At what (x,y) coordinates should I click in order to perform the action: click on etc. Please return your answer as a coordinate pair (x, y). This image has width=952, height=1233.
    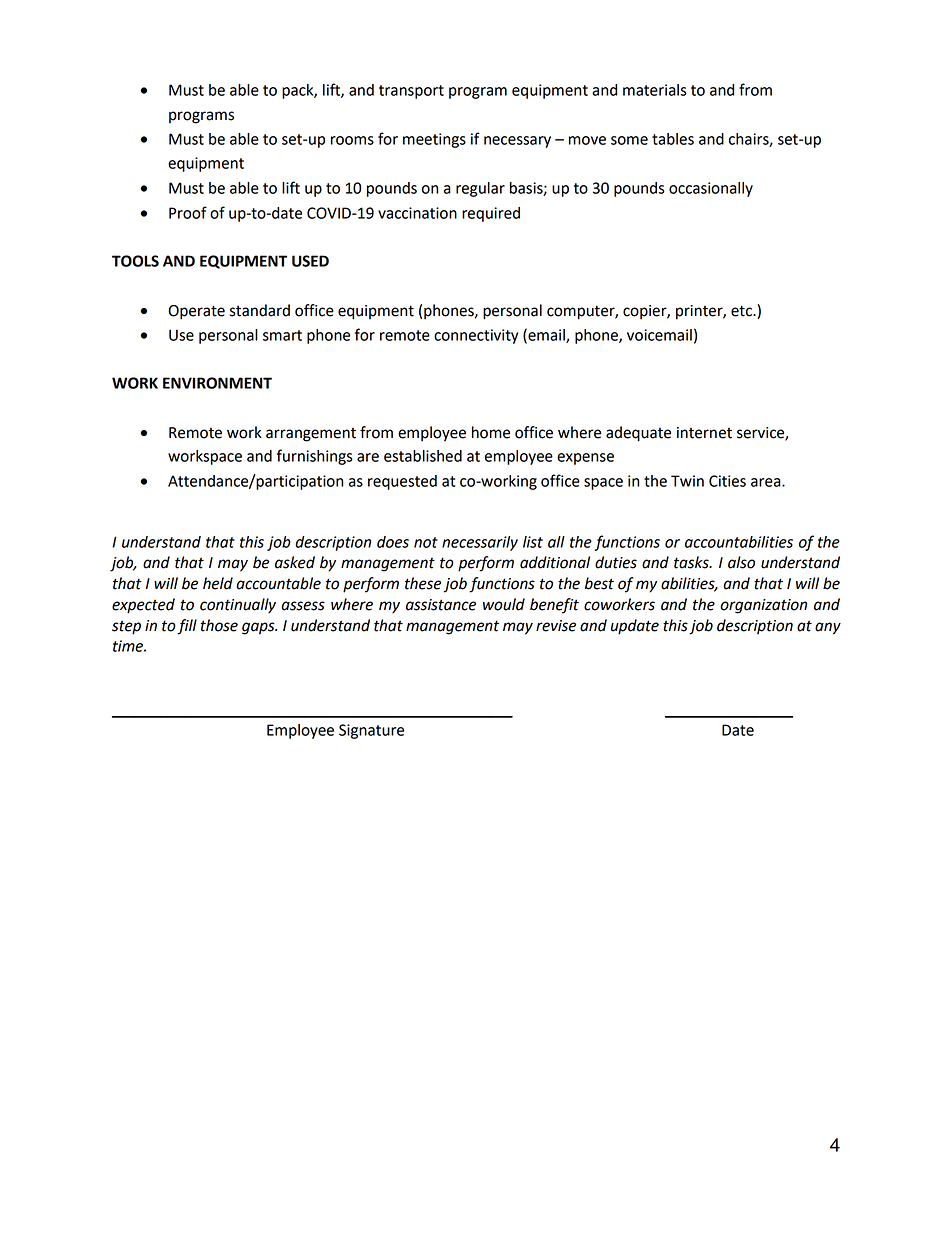
    Looking at the image, I should click on (742, 311).
